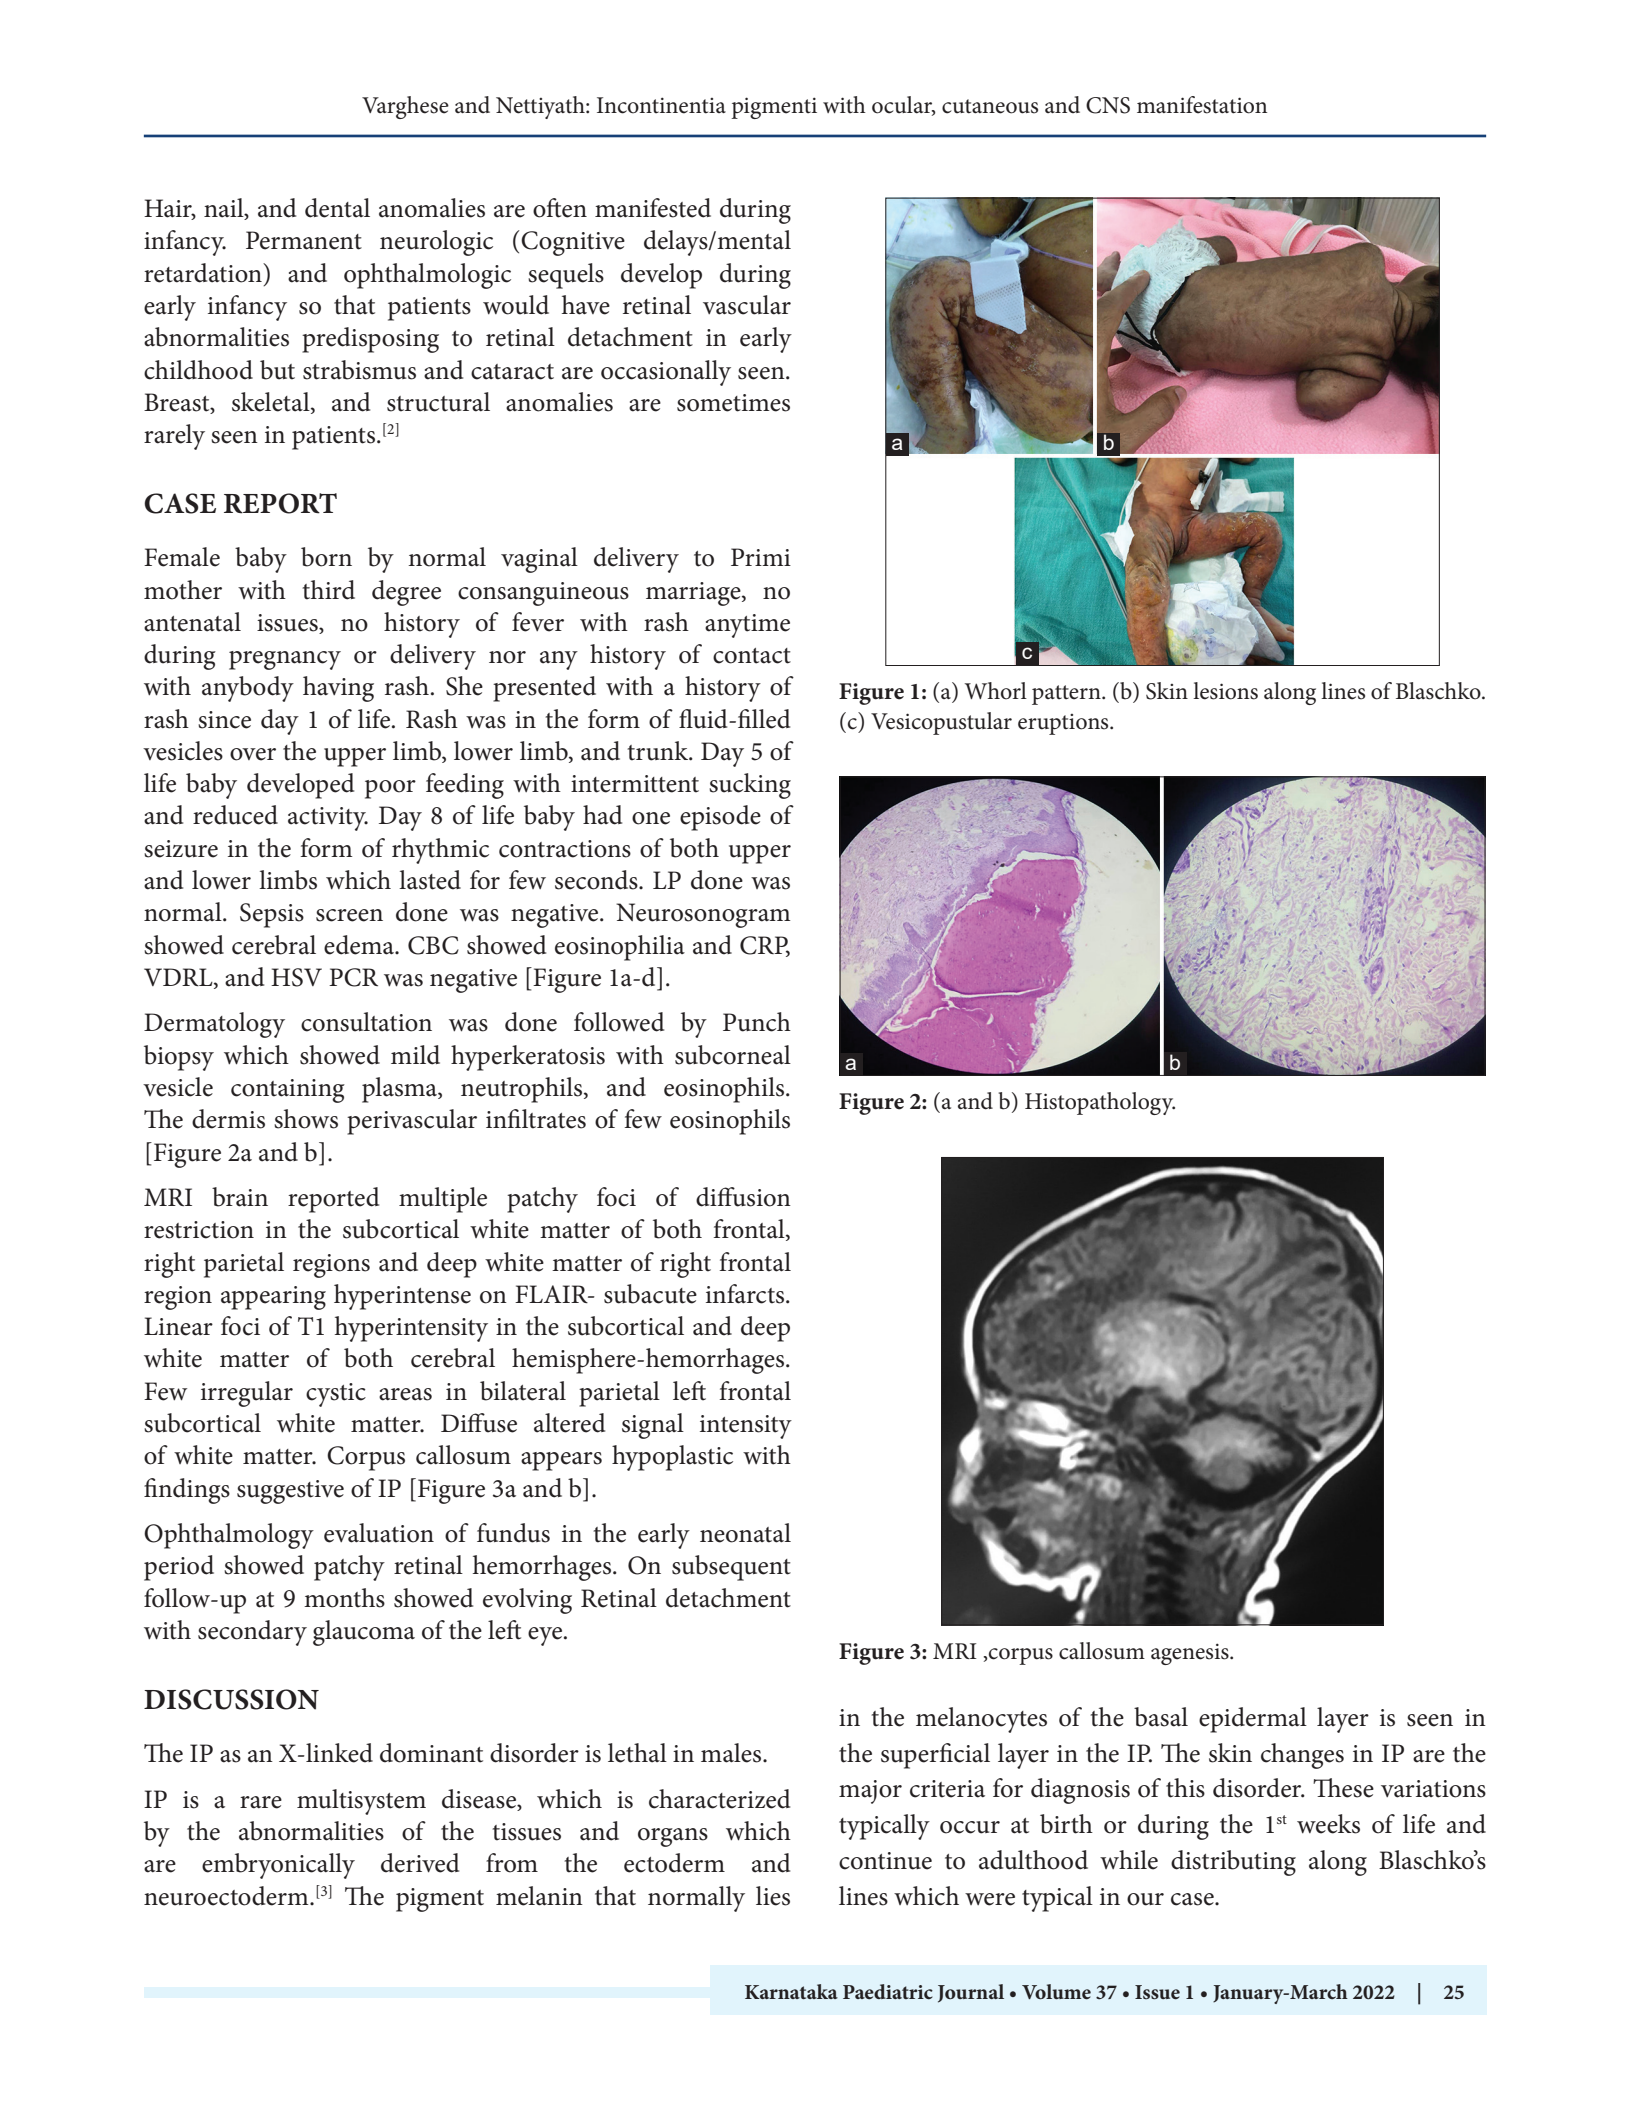  What do you see at coordinates (353, 977) in the screenshot?
I see `PCR` at bounding box center [353, 977].
